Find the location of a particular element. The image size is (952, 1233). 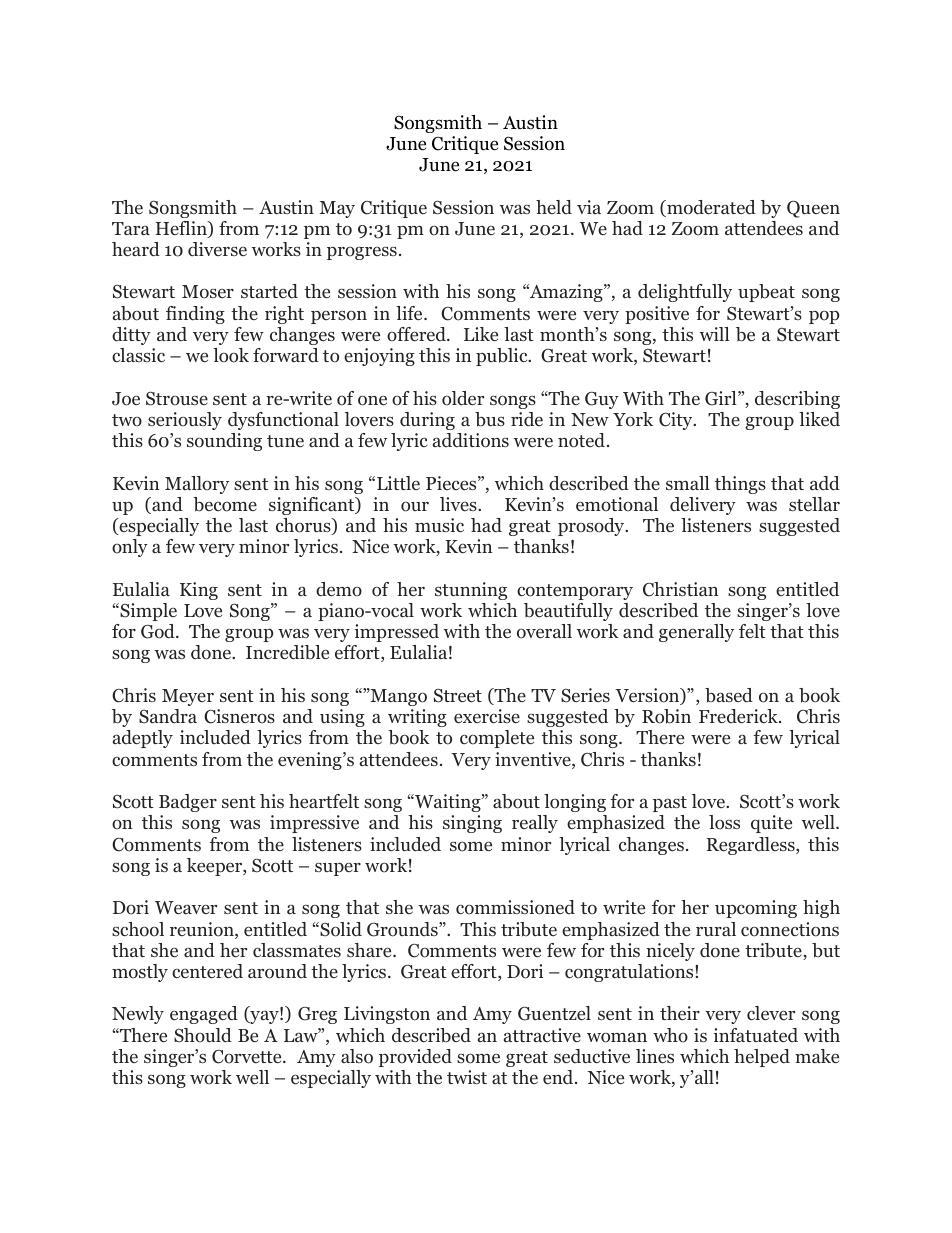

diverse is located at coordinates (217, 249).
